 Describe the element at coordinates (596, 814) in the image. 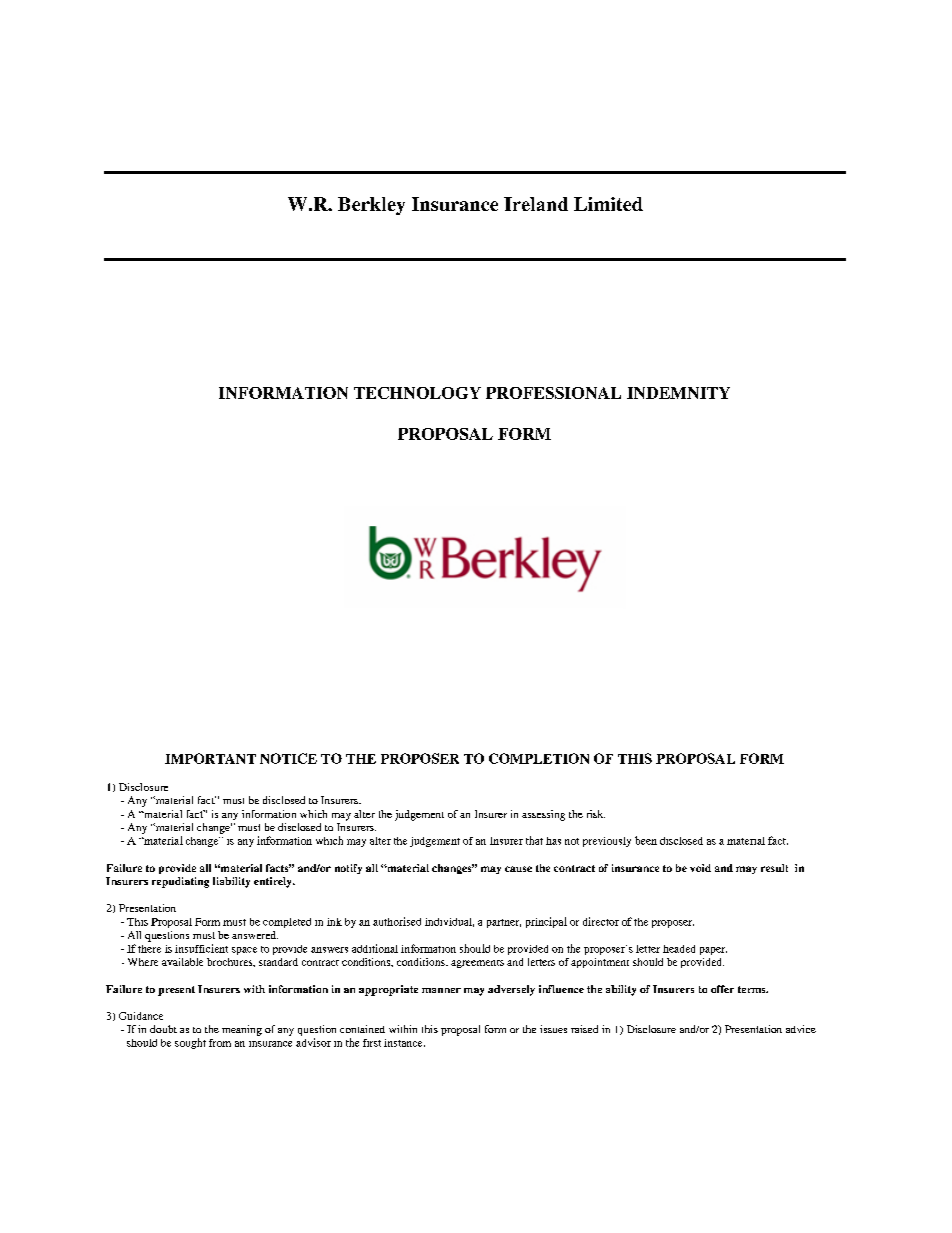

I see `risk` at that location.
